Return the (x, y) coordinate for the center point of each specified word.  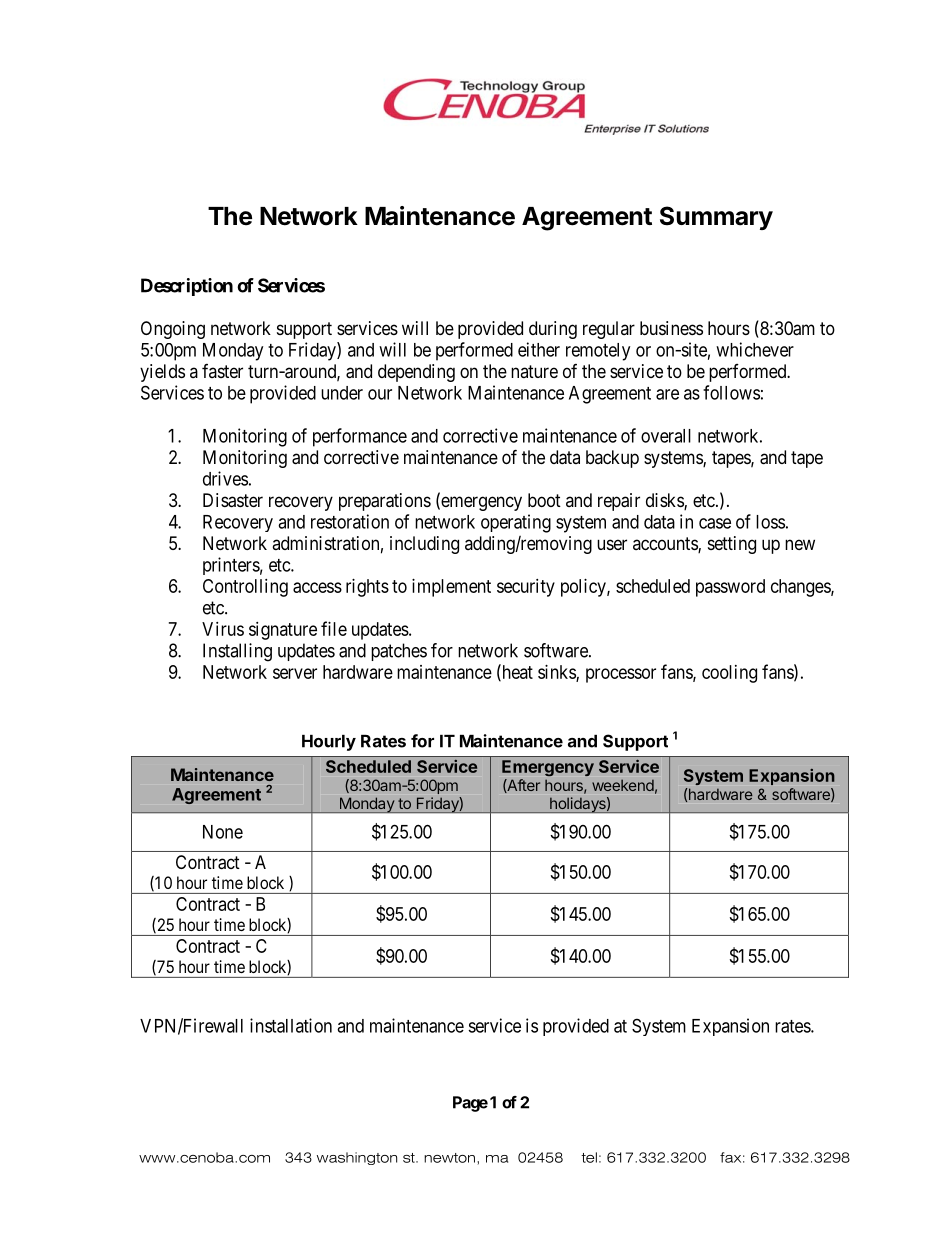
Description (187, 287)
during (553, 330)
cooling (729, 674)
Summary (716, 218)
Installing (237, 652)
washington (357, 1158)
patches (399, 652)
